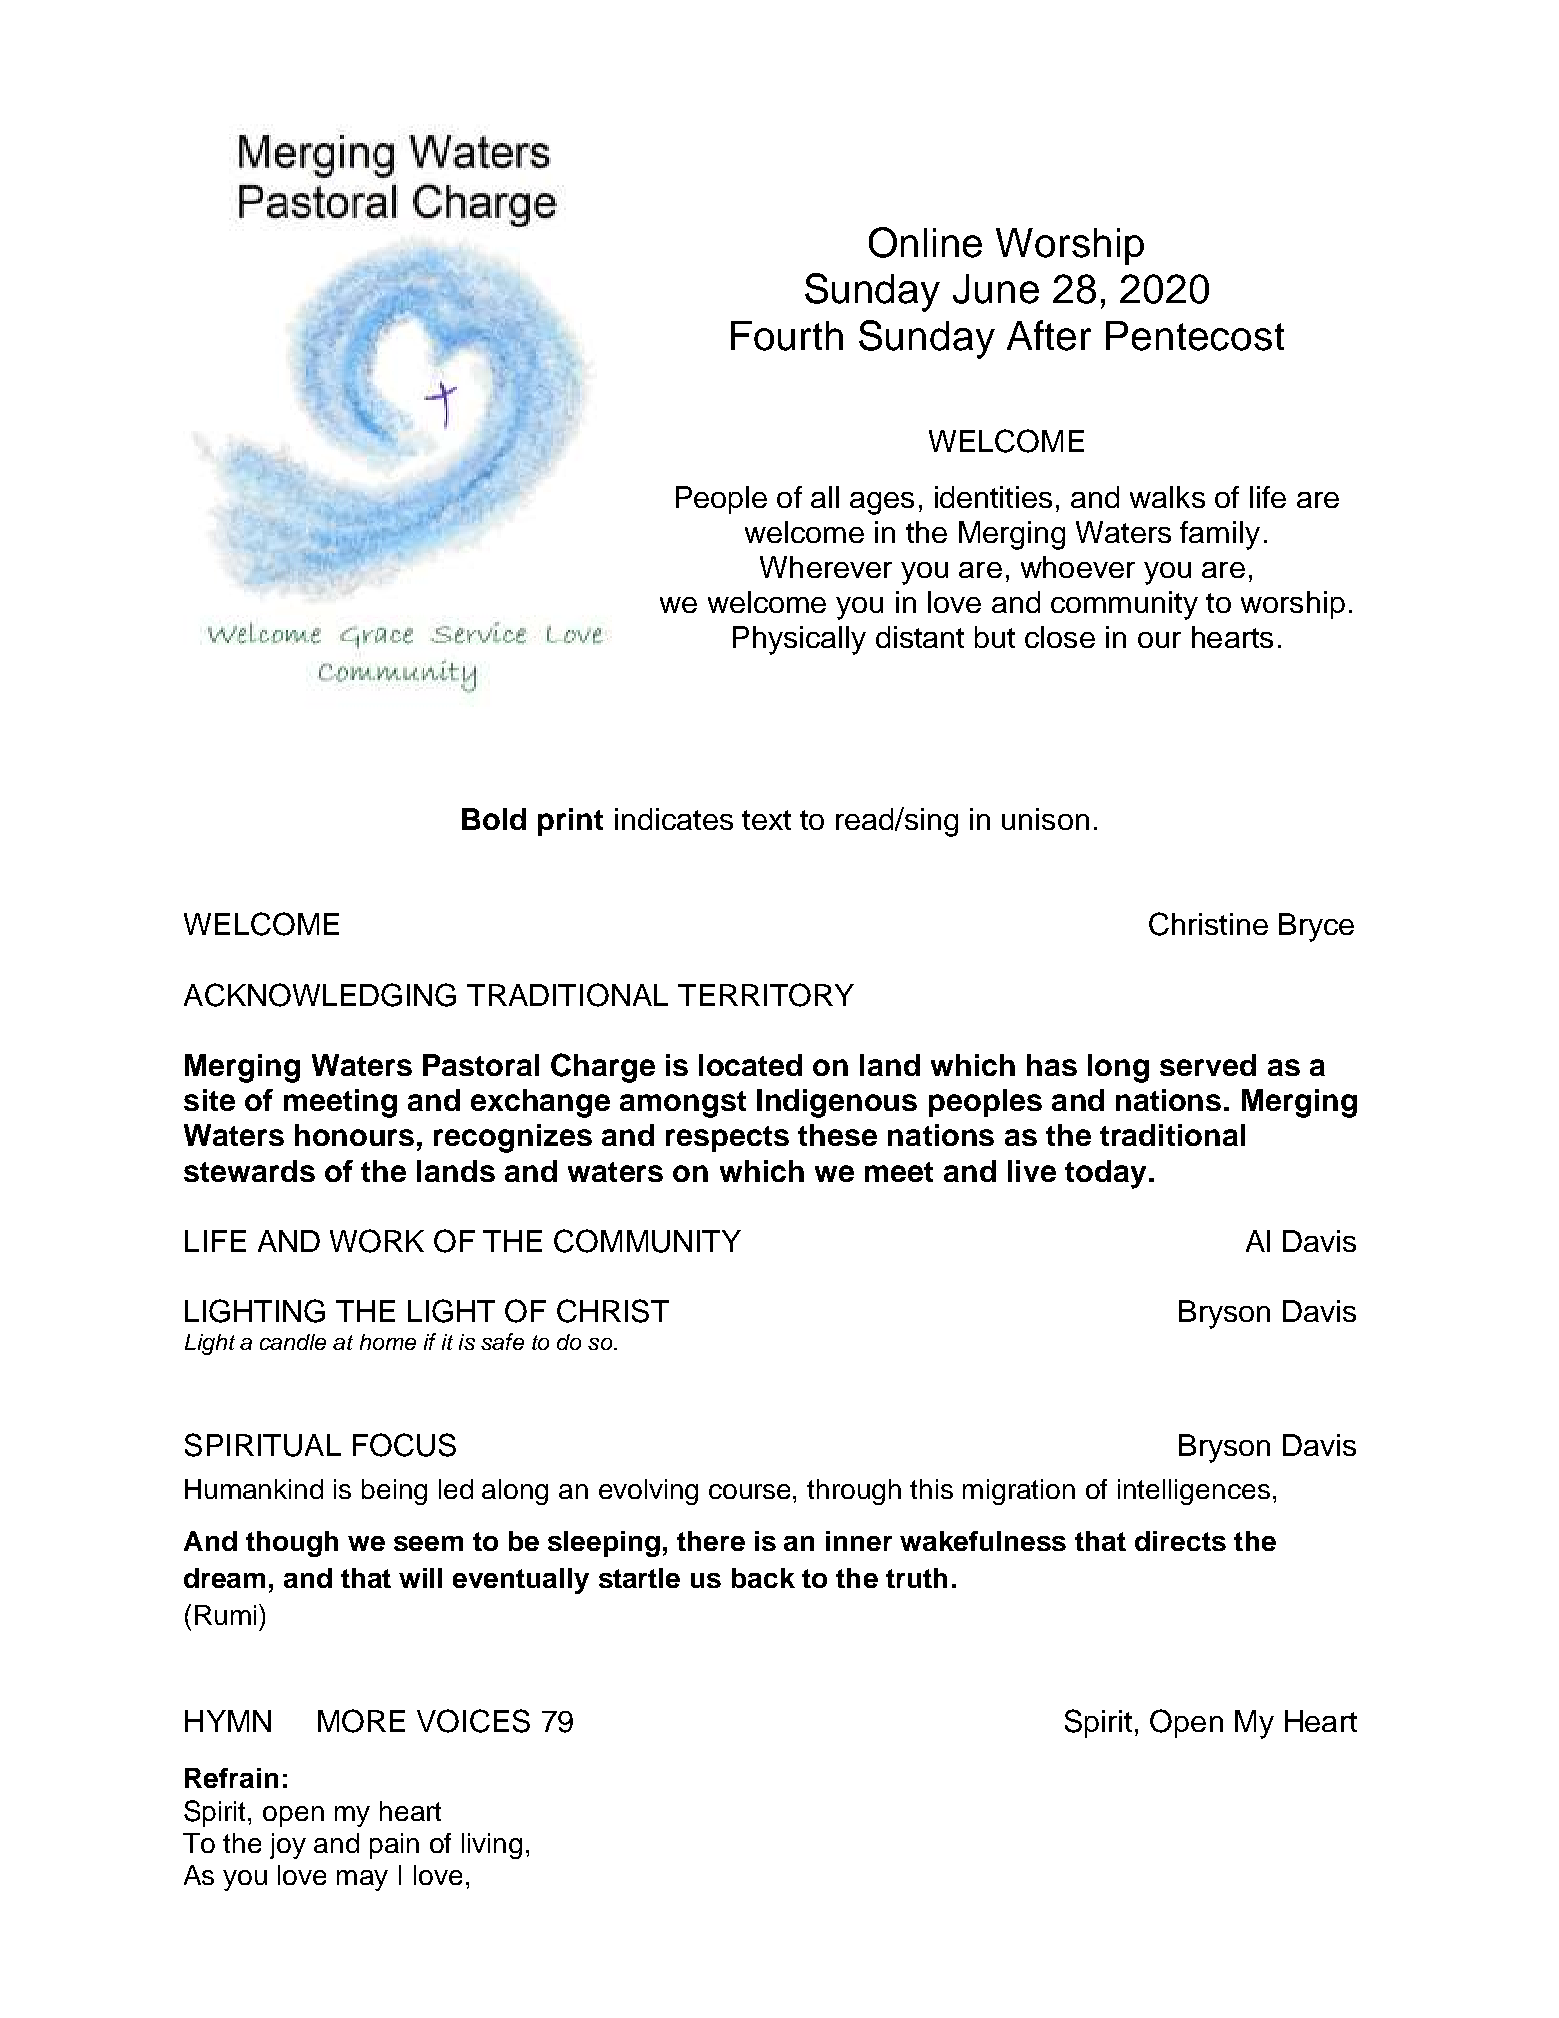 The width and height of the document is (1559, 2018). I want to click on Online, so click(925, 242).
